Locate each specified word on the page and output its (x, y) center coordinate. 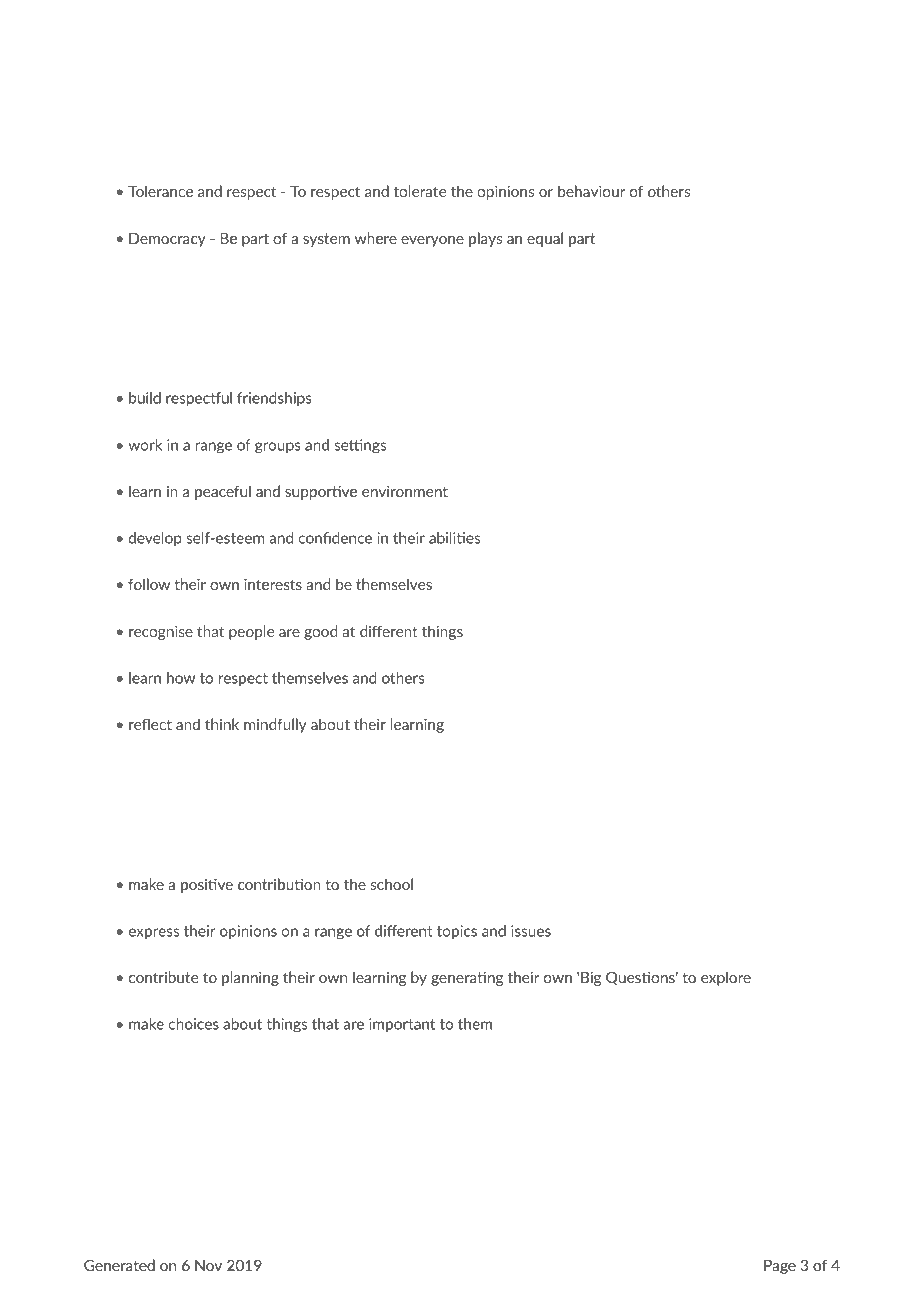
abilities (454, 538)
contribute (164, 977)
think (222, 724)
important (402, 1025)
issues (531, 931)
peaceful (223, 492)
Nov (208, 1265)
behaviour (591, 191)
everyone (432, 241)
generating (467, 979)
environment (405, 491)
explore (726, 978)
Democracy (167, 240)
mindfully (275, 725)
